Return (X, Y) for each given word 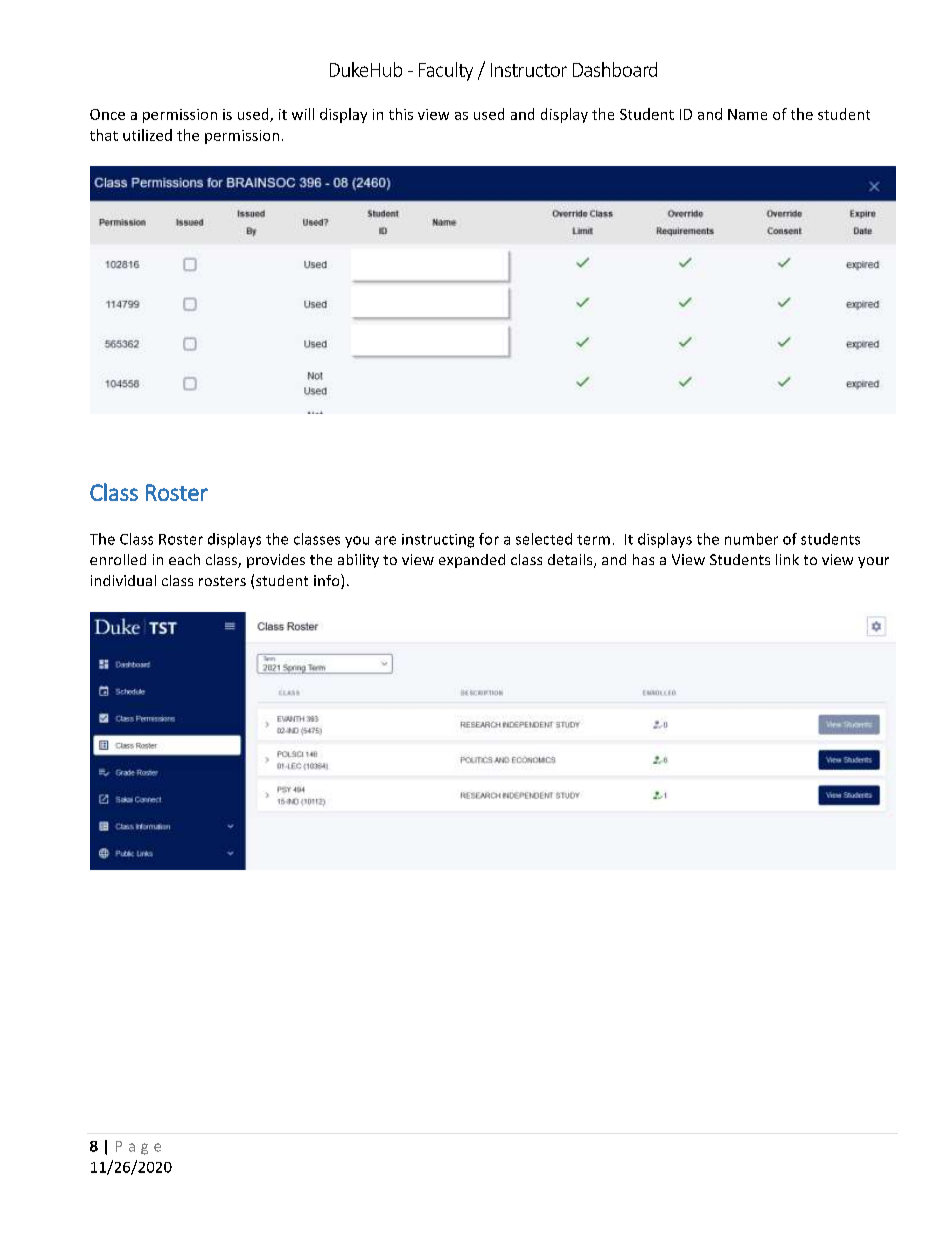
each (184, 559)
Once (107, 114)
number (751, 539)
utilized (147, 135)
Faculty (446, 71)
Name (747, 114)
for (489, 539)
